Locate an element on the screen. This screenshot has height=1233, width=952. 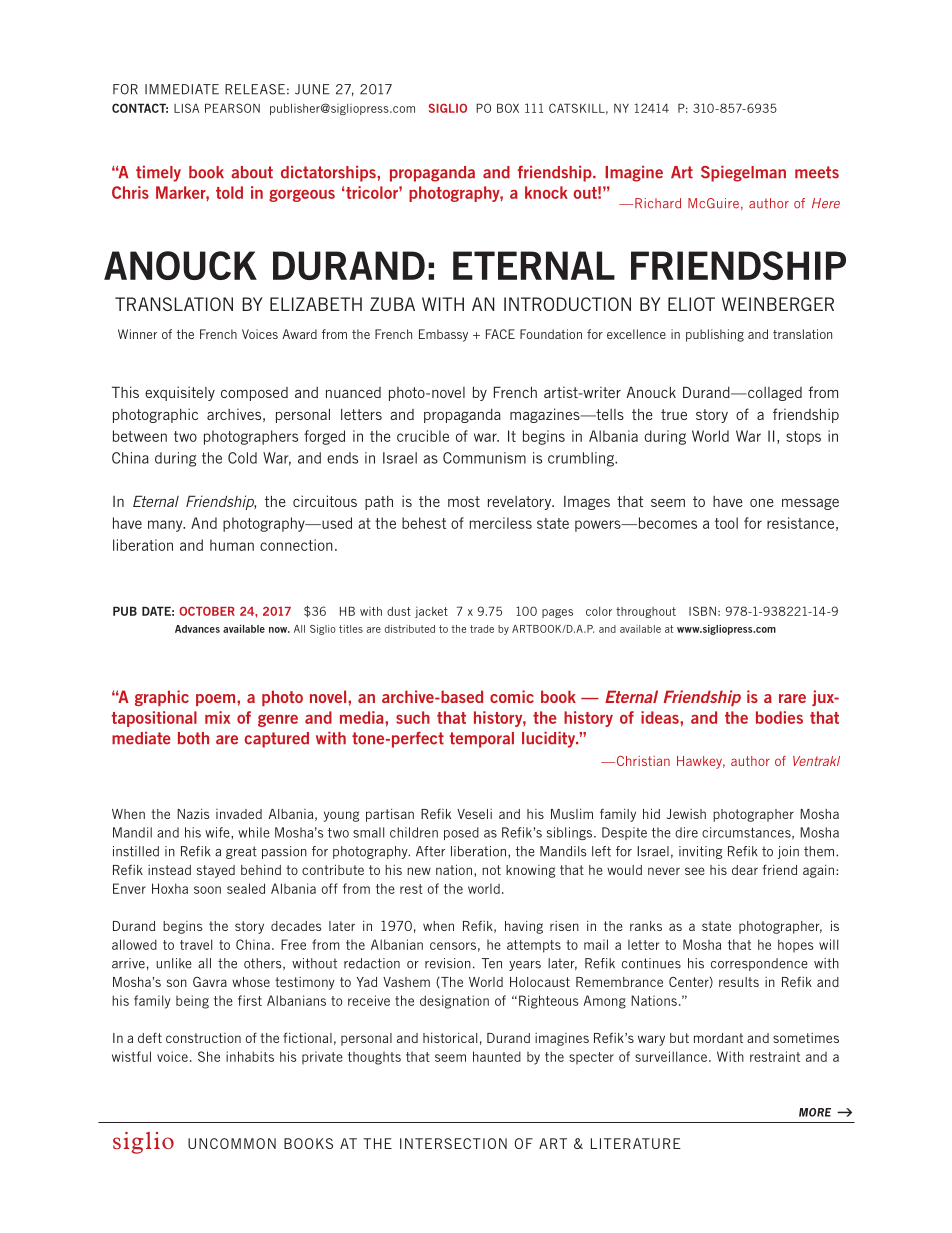
Spiegelman is located at coordinates (743, 174).
